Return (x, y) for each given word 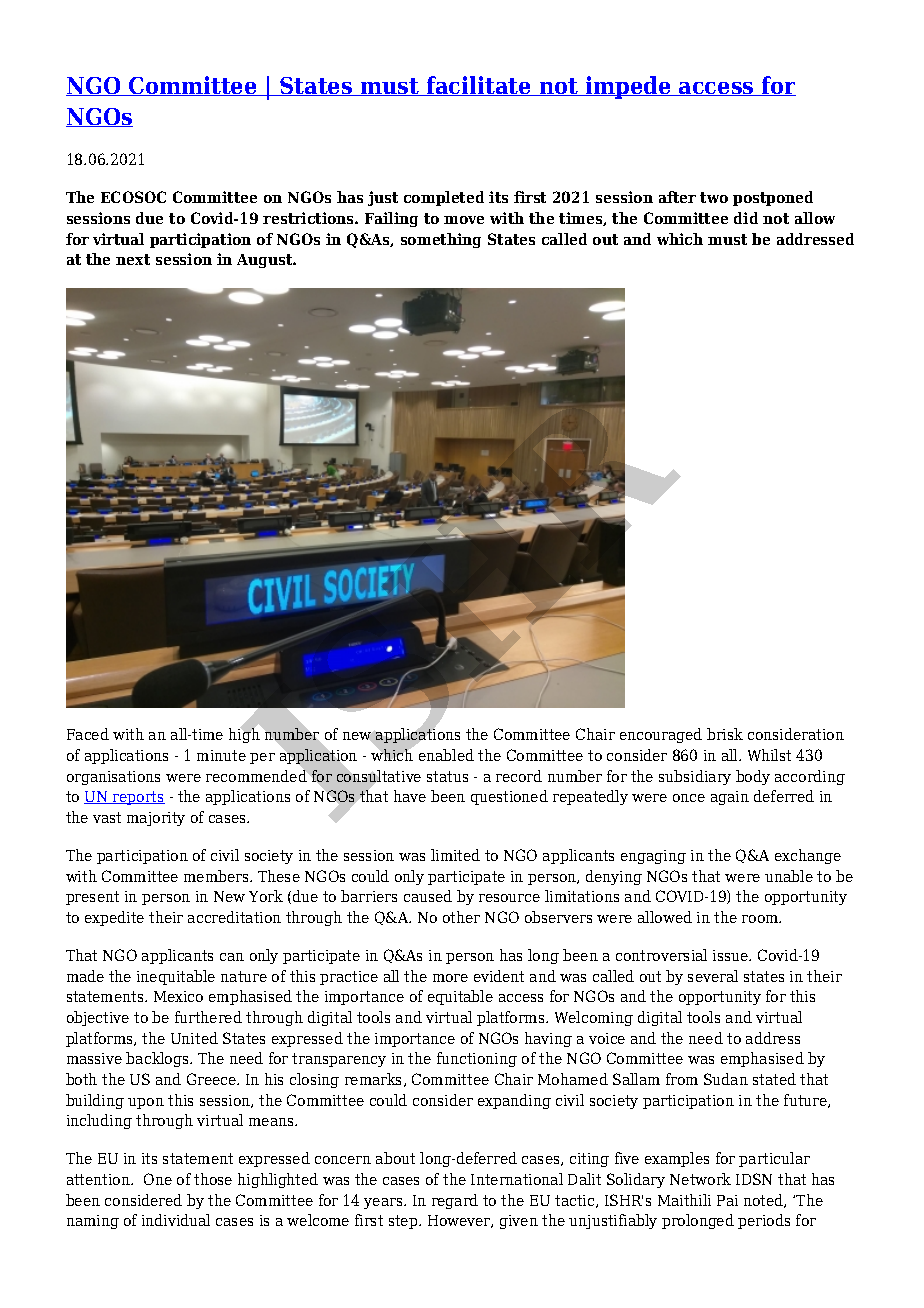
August (266, 261)
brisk (725, 734)
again (730, 798)
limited (455, 855)
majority (156, 819)
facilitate (479, 86)
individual (176, 1220)
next (133, 259)
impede (628, 87)
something (441, 240)
